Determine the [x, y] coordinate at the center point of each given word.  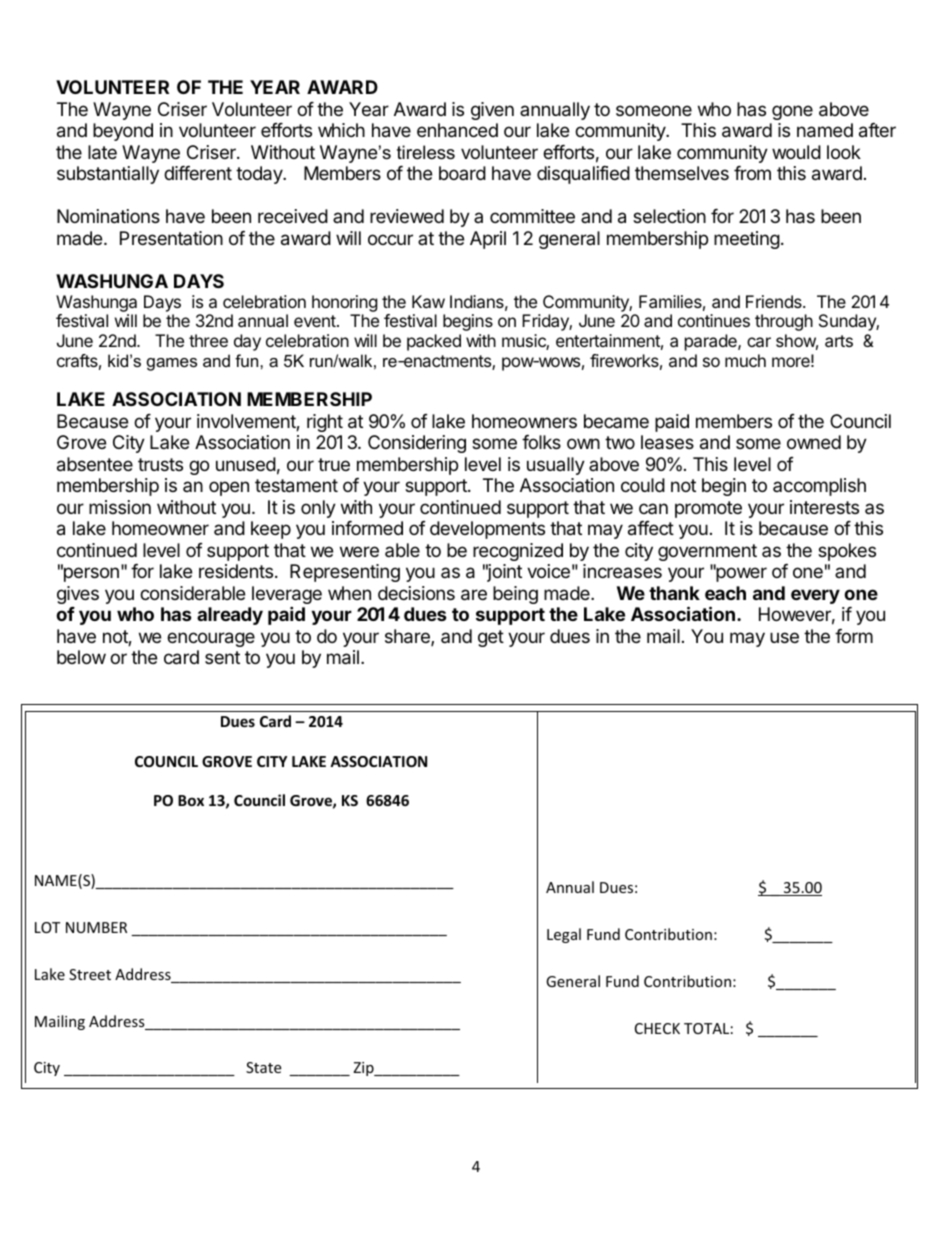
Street [90, 974]
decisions [416, 593]
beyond [123, 132]
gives [78, 595]
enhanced [457, 130]
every [815, 596]
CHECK [657, 1028]
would [796, 152]
